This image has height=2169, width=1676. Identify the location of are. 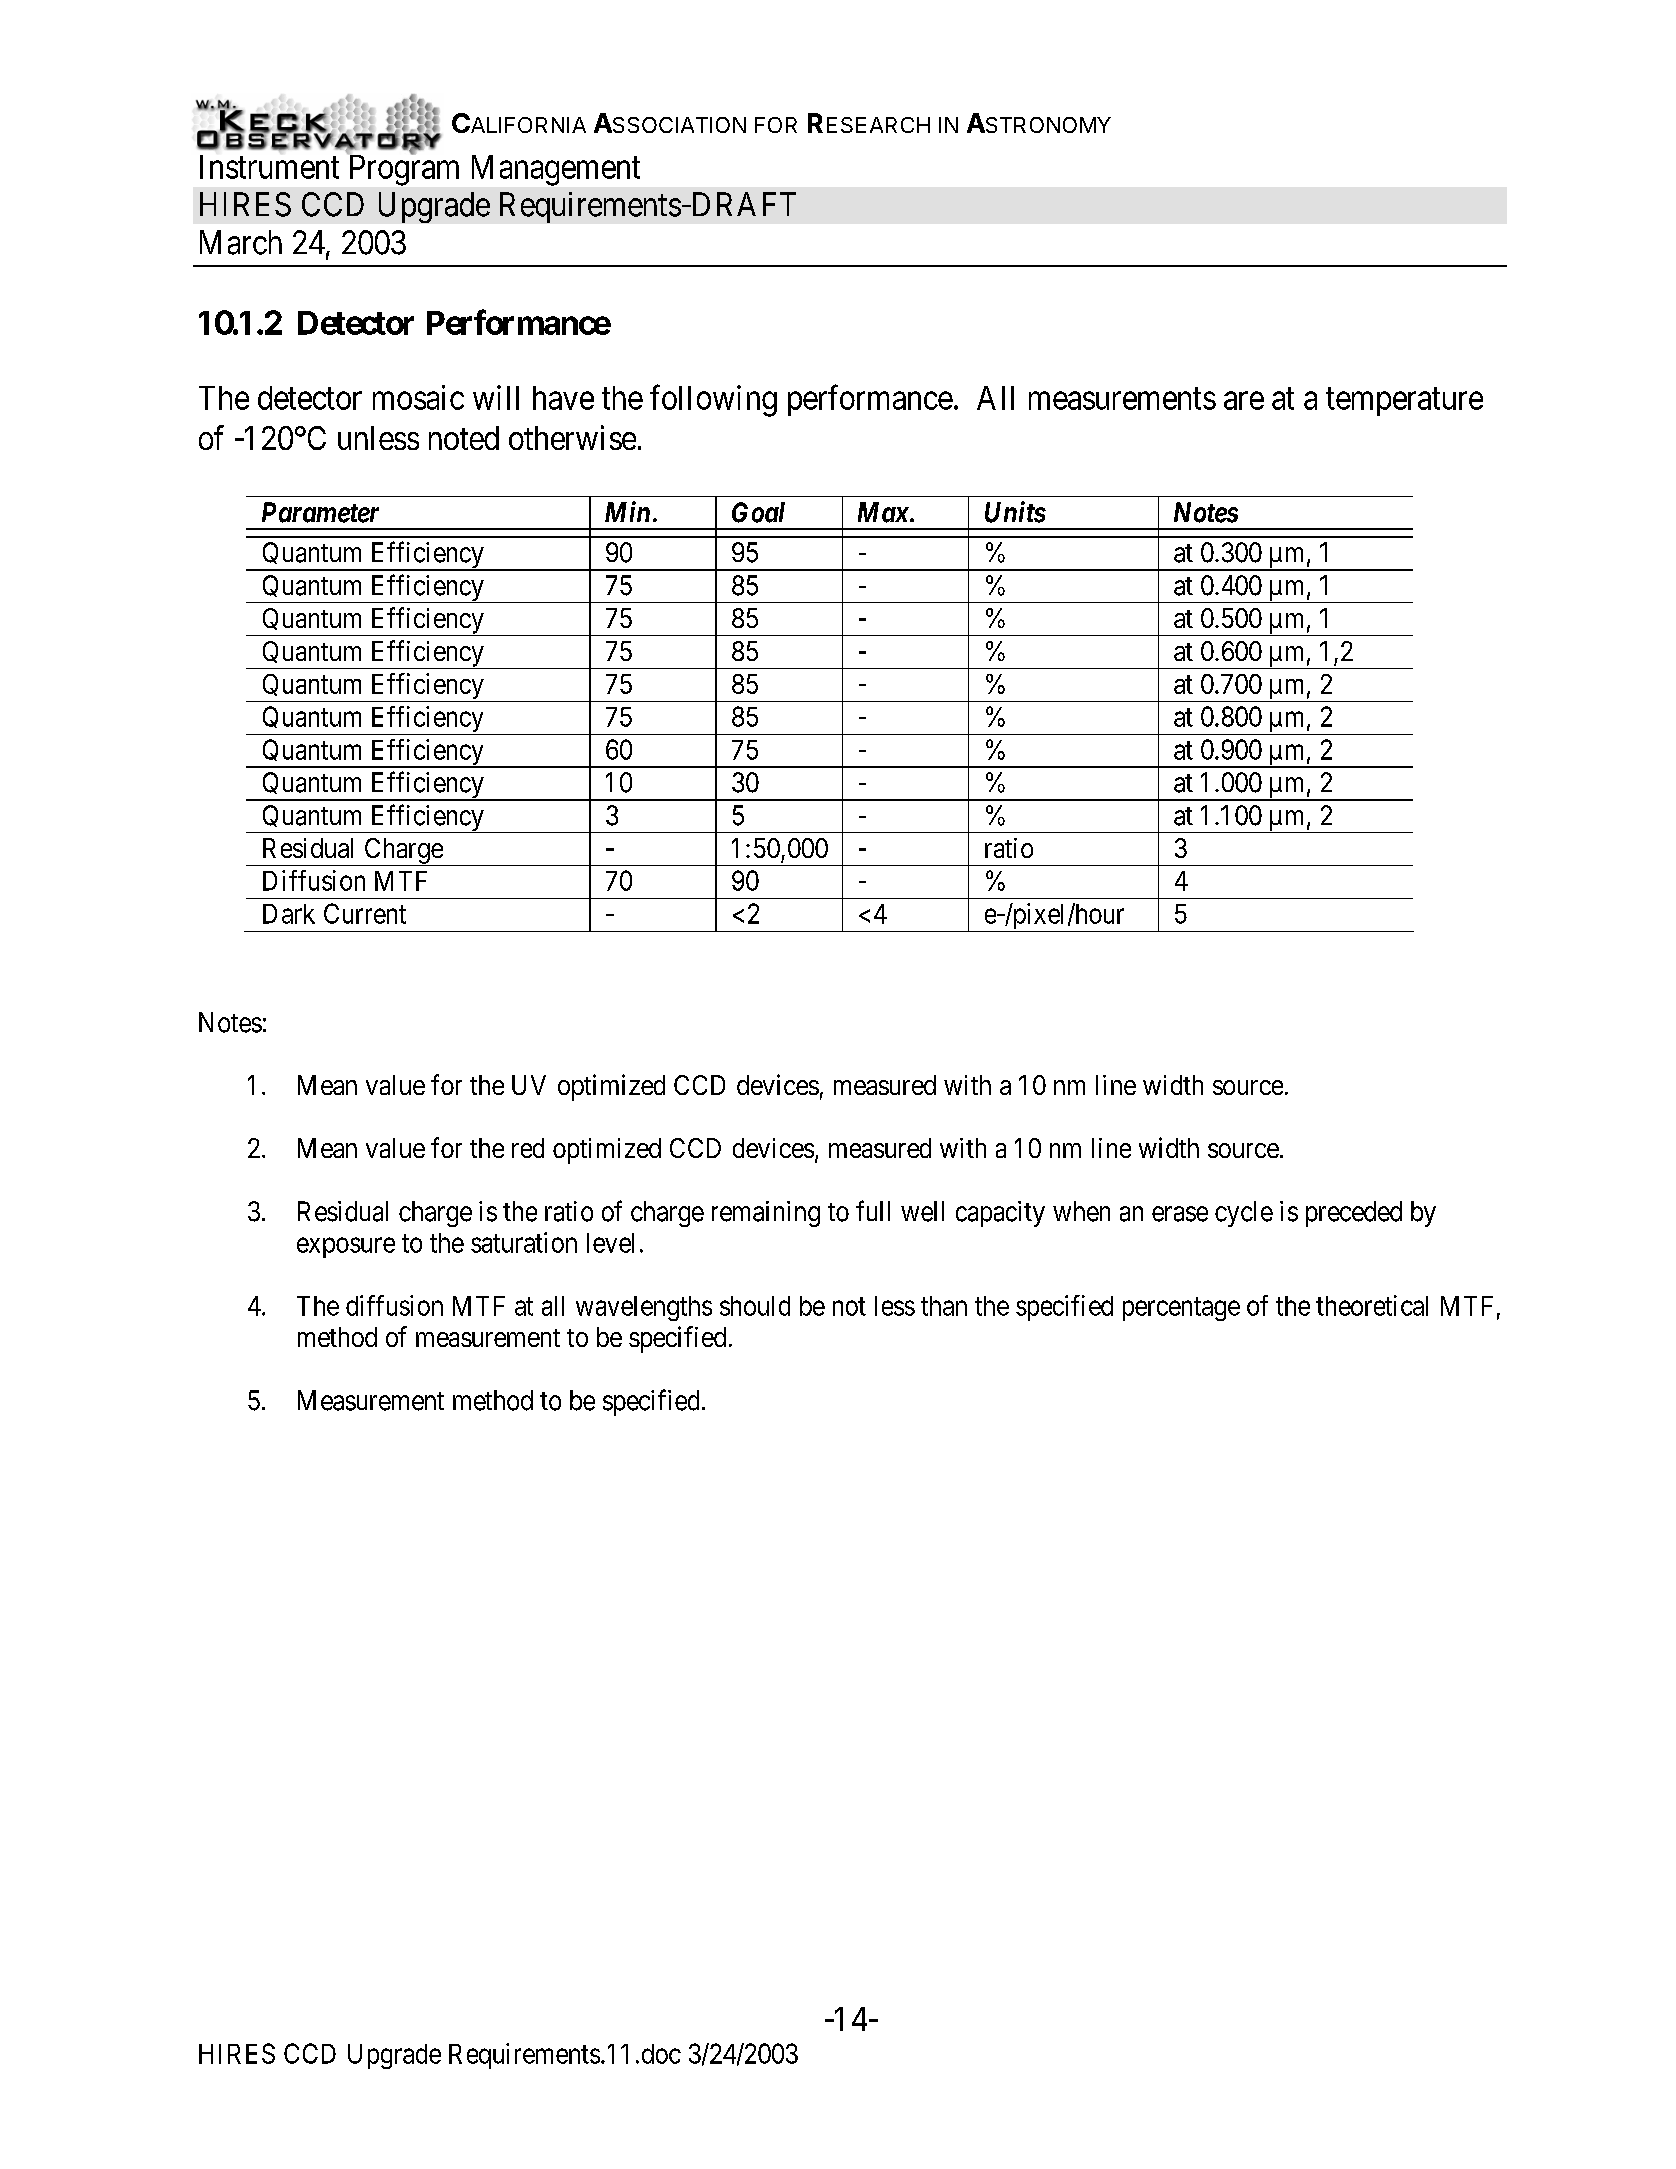
(1244, 401).
